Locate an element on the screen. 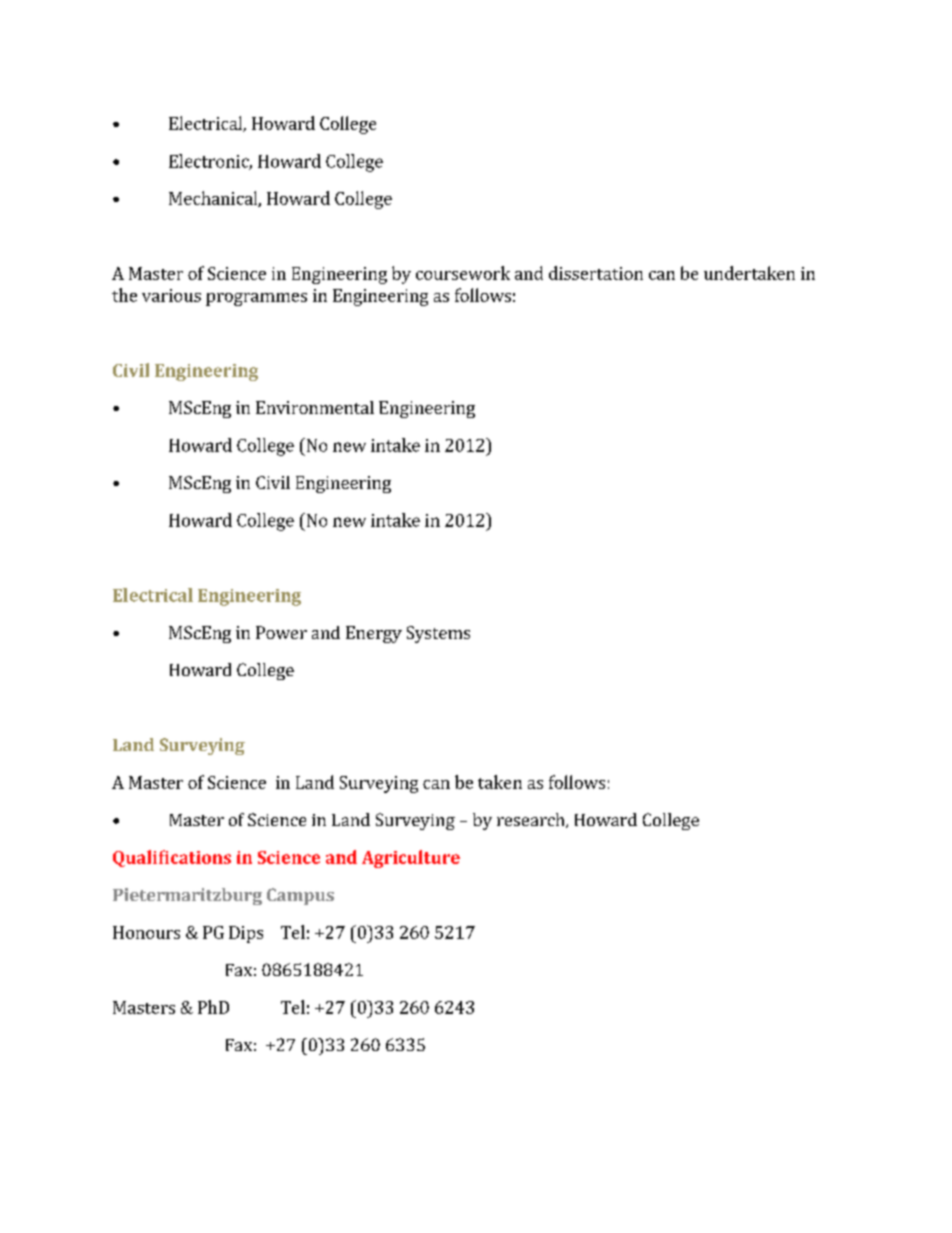 This screenshot has height=1233, width=952. Campus is located at coordinates (300, 896).
